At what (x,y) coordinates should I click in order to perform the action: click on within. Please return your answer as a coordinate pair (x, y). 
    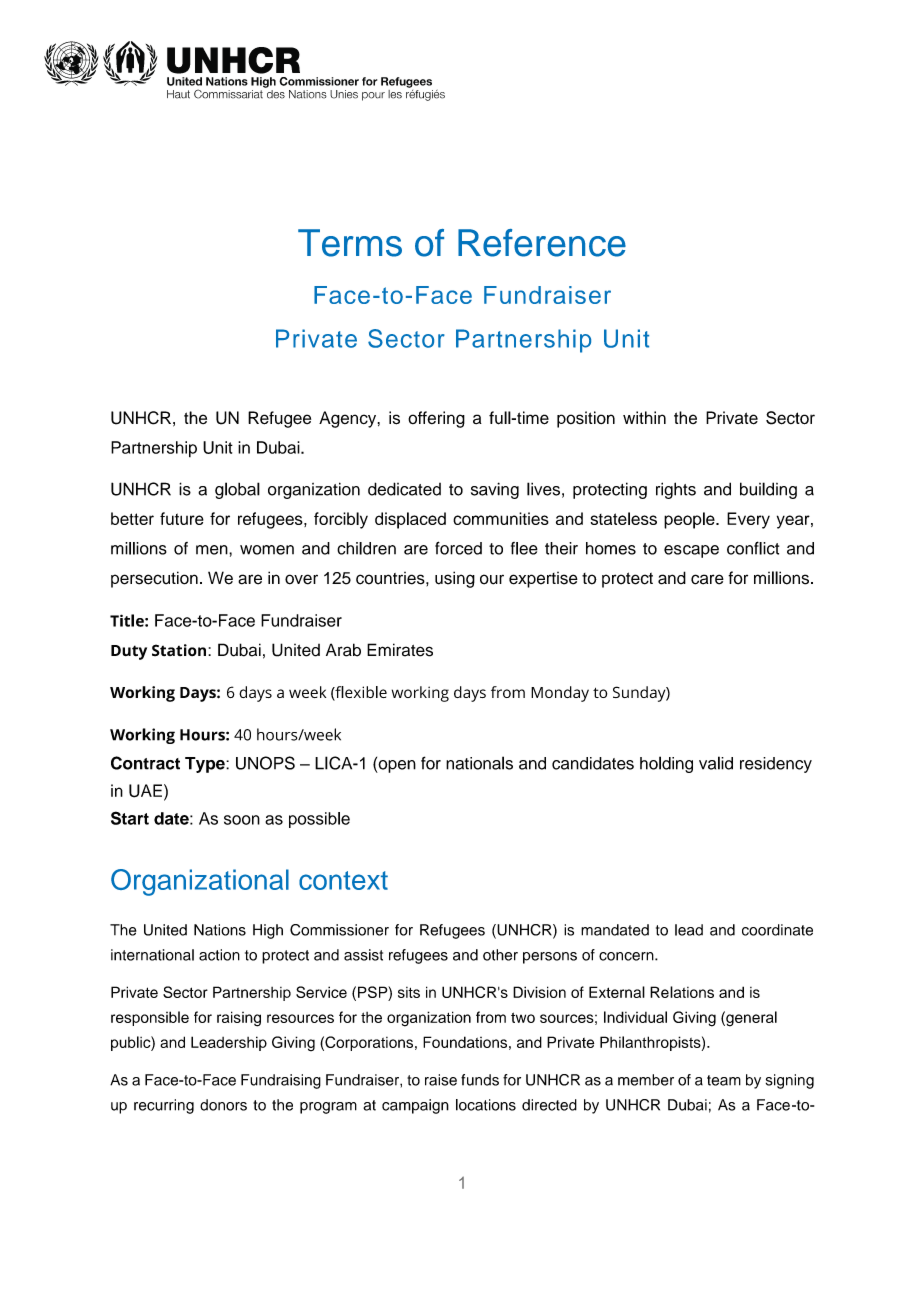
    Looking at the image, I should click on (644, 417).
